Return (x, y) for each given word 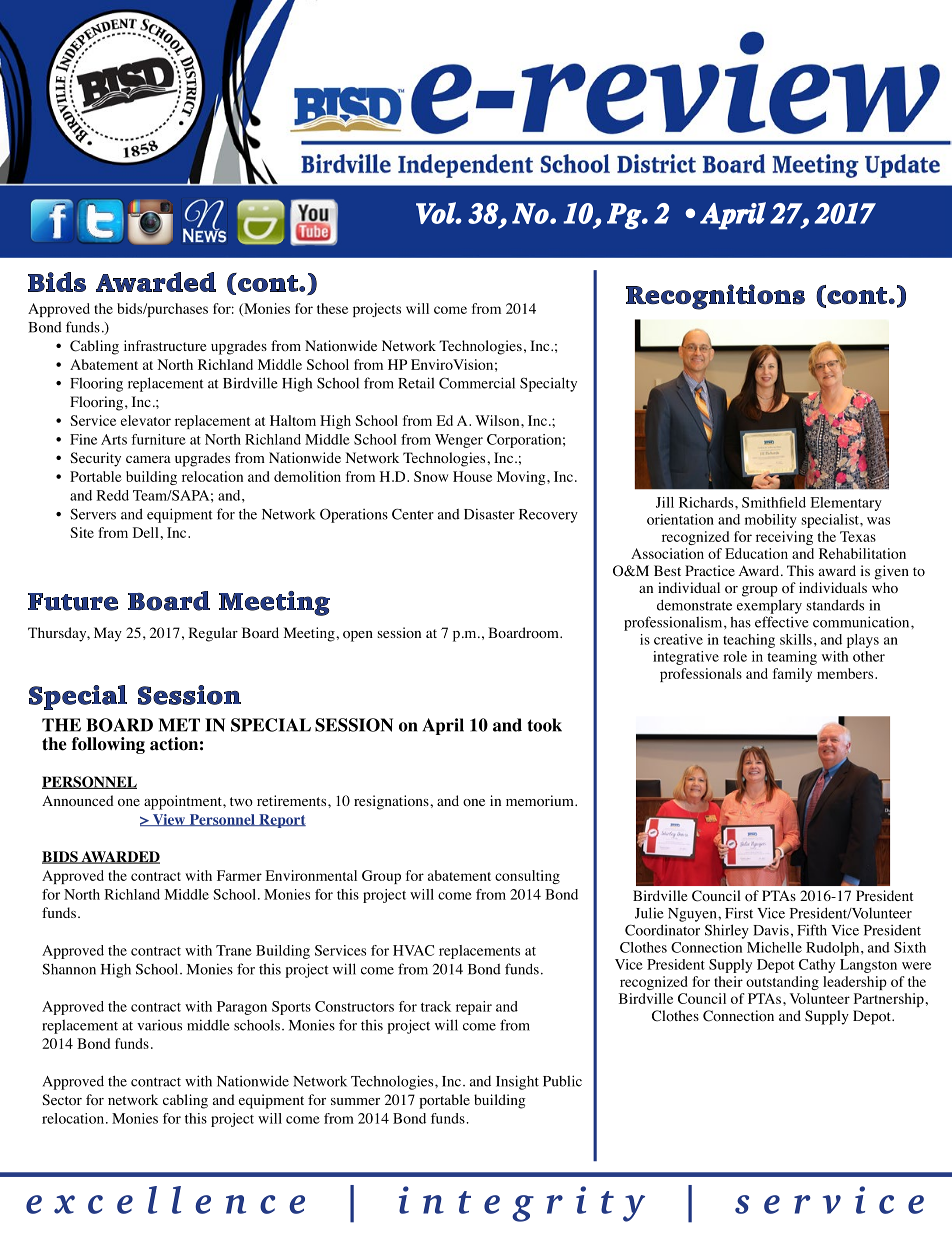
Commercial (477, 383)
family (792, 675)
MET (179, 725)
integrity (522, 1204)
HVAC (413, 950)
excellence (165, 1200)
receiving (784, 538)
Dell (146, 532)
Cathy (817, 966)
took (544, 725)
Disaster (489, 514)
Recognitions (715, 297)
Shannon (69, 969)
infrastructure (165, 345)
